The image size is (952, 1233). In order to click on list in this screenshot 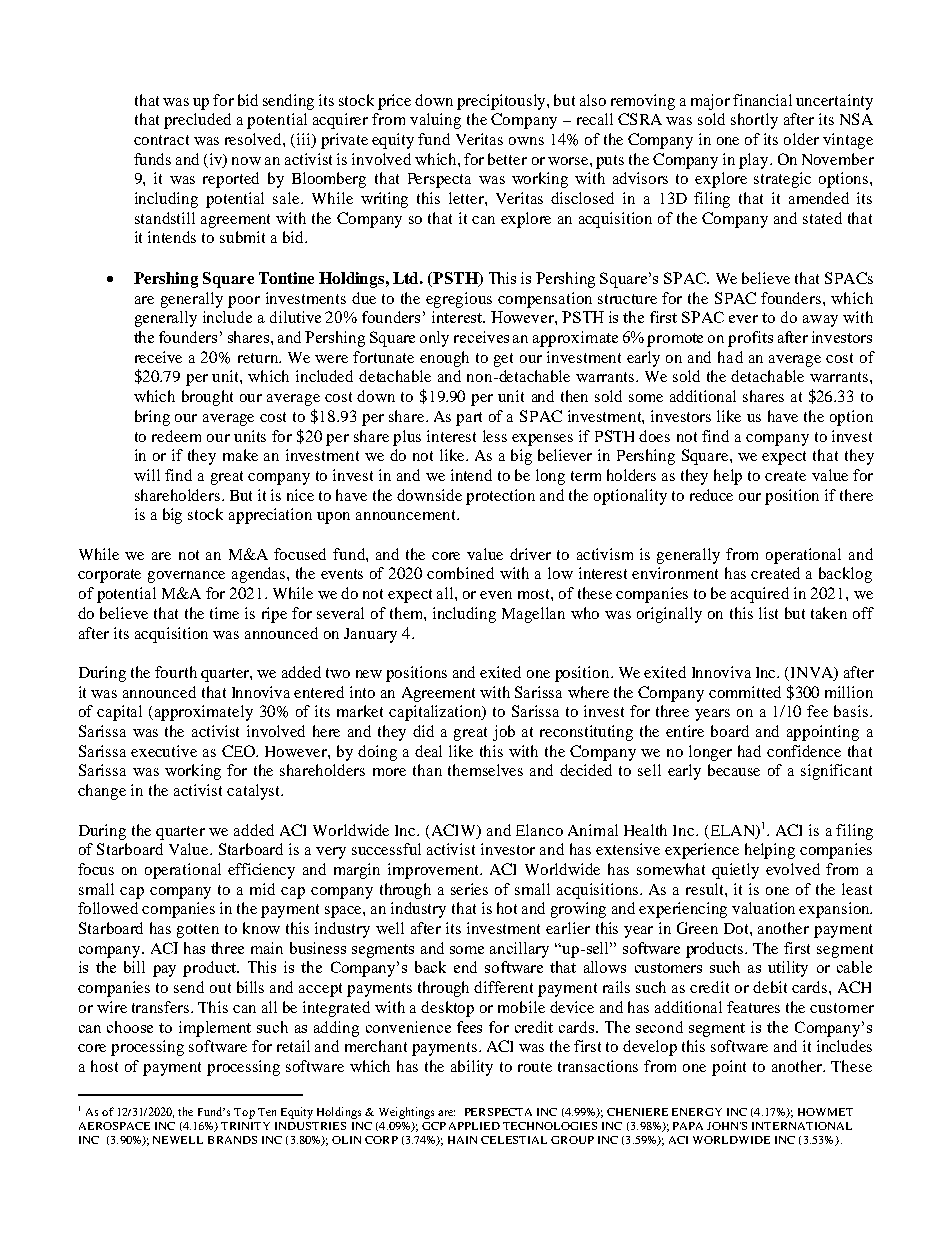, I will do `click(768, 613)`.
